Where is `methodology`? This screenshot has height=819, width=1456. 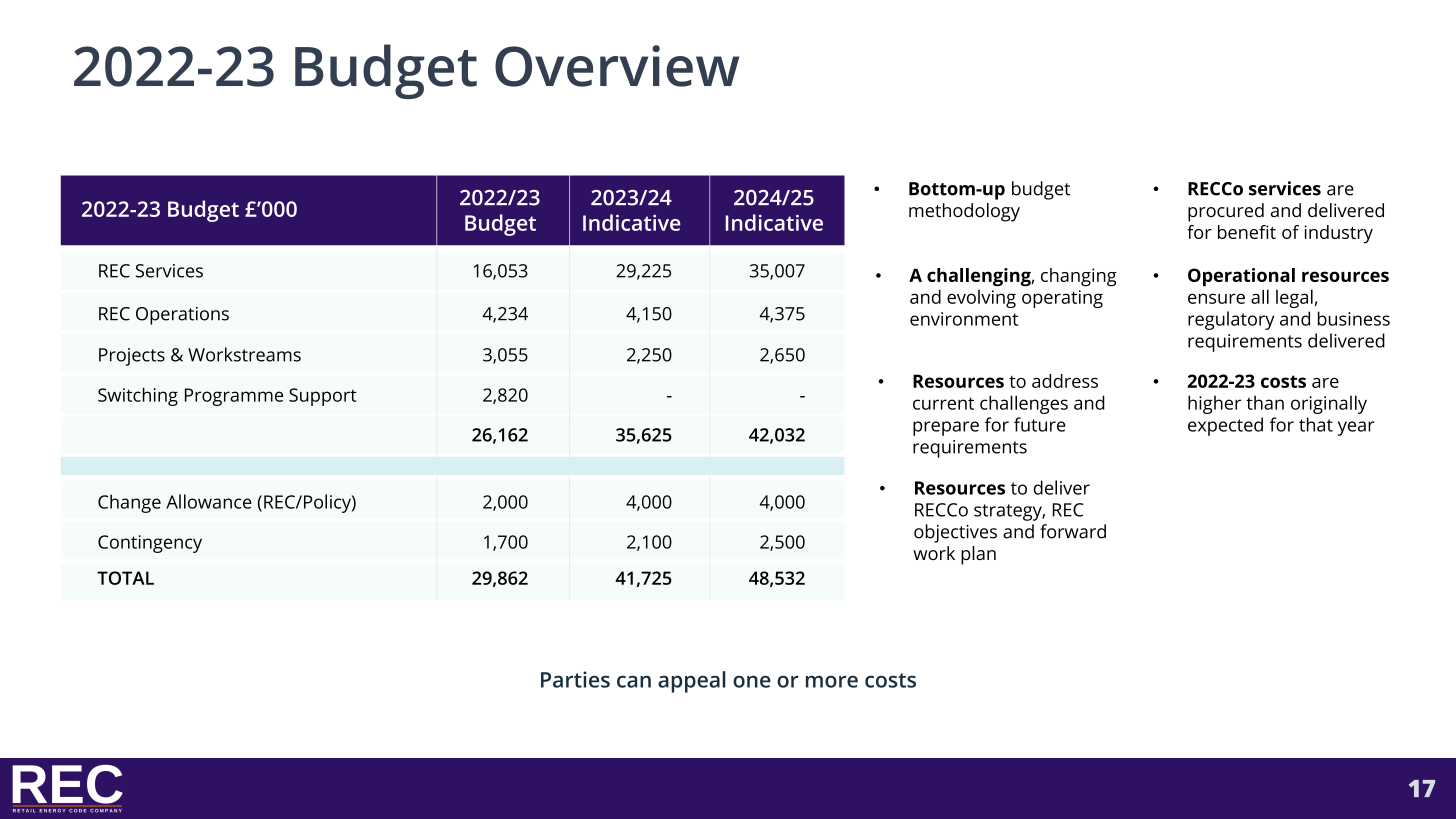
methodology is located at coordinates (964, 212).
